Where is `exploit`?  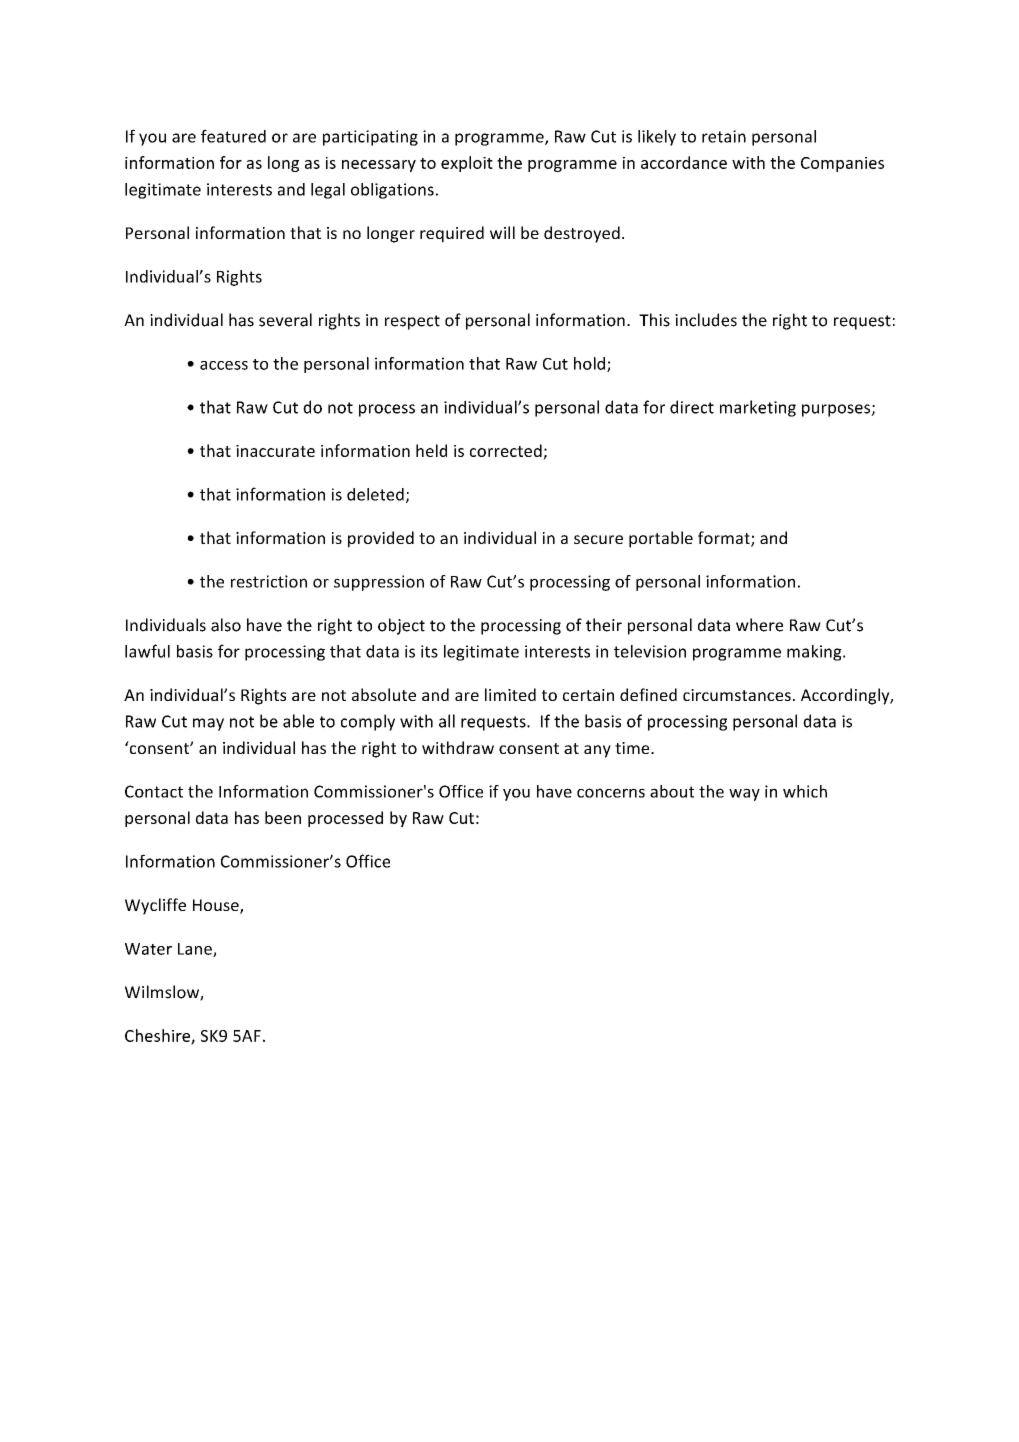
exploit is located at coordinates (467, 164).
